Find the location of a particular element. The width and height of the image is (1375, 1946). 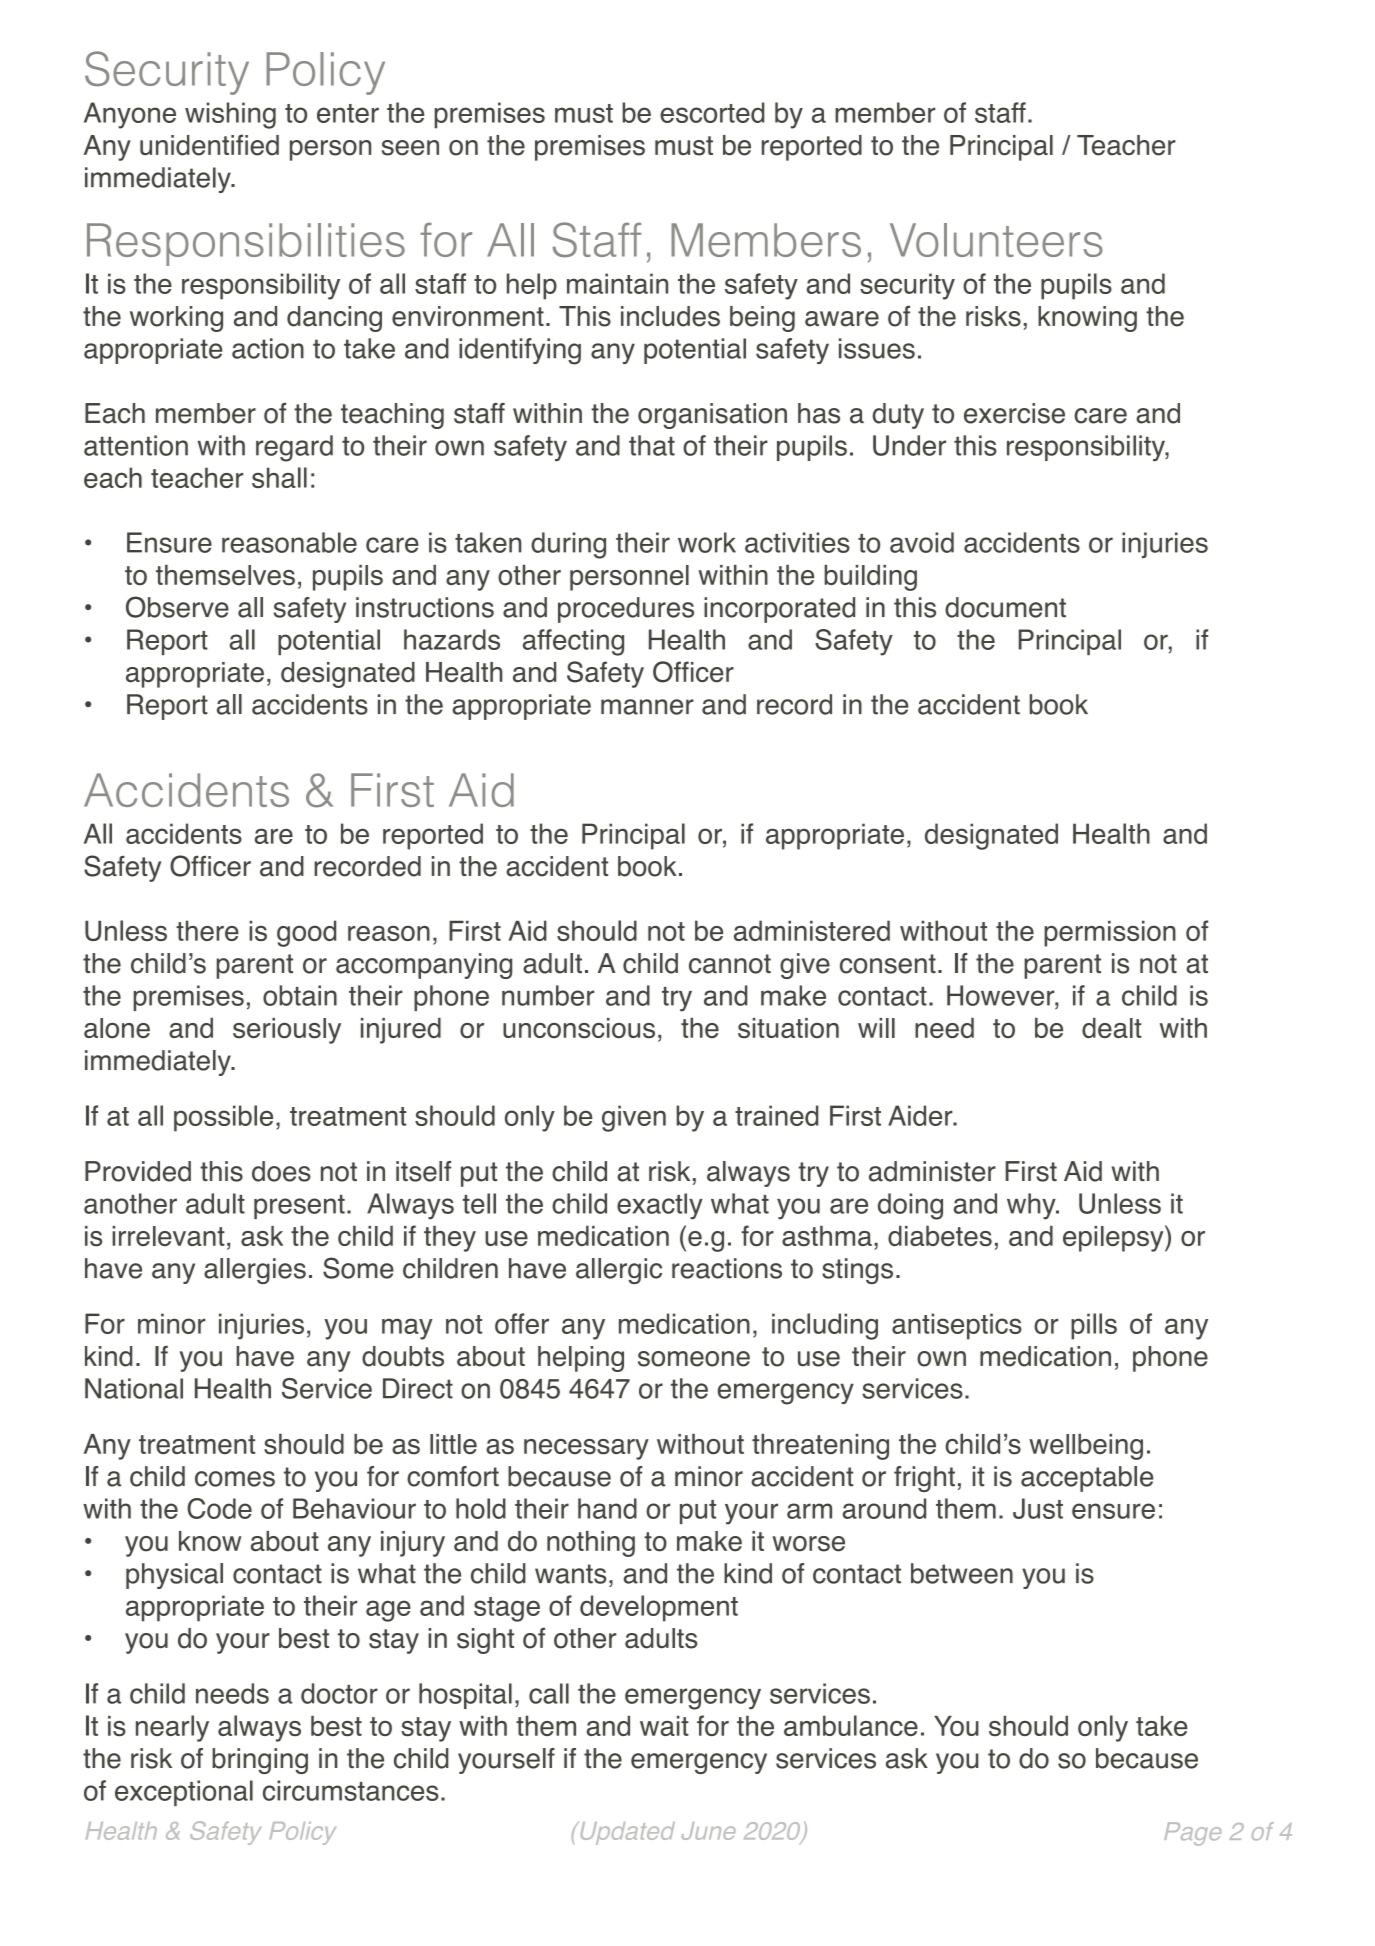

permission is located at coordinates (1110, 934).
